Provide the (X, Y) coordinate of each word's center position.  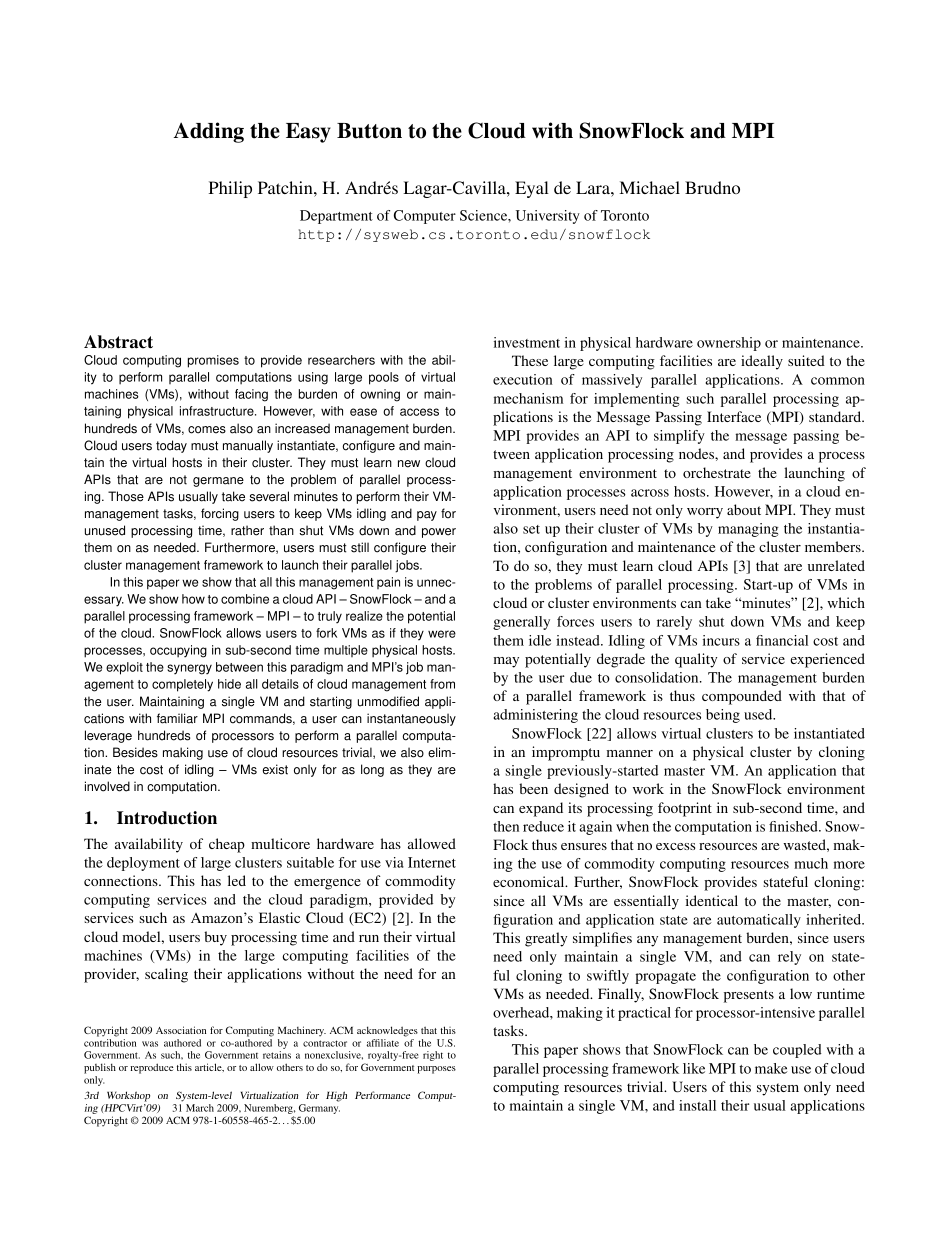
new (409, 464)
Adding (209, 132)
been (533, 788)
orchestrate (717, 472)
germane (218, 482)
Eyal (532, 189)
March (200, 1108)
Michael (649, 187)
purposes (436, 1070)
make (771, 1068)
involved (107, 786)
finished (794, 826)
